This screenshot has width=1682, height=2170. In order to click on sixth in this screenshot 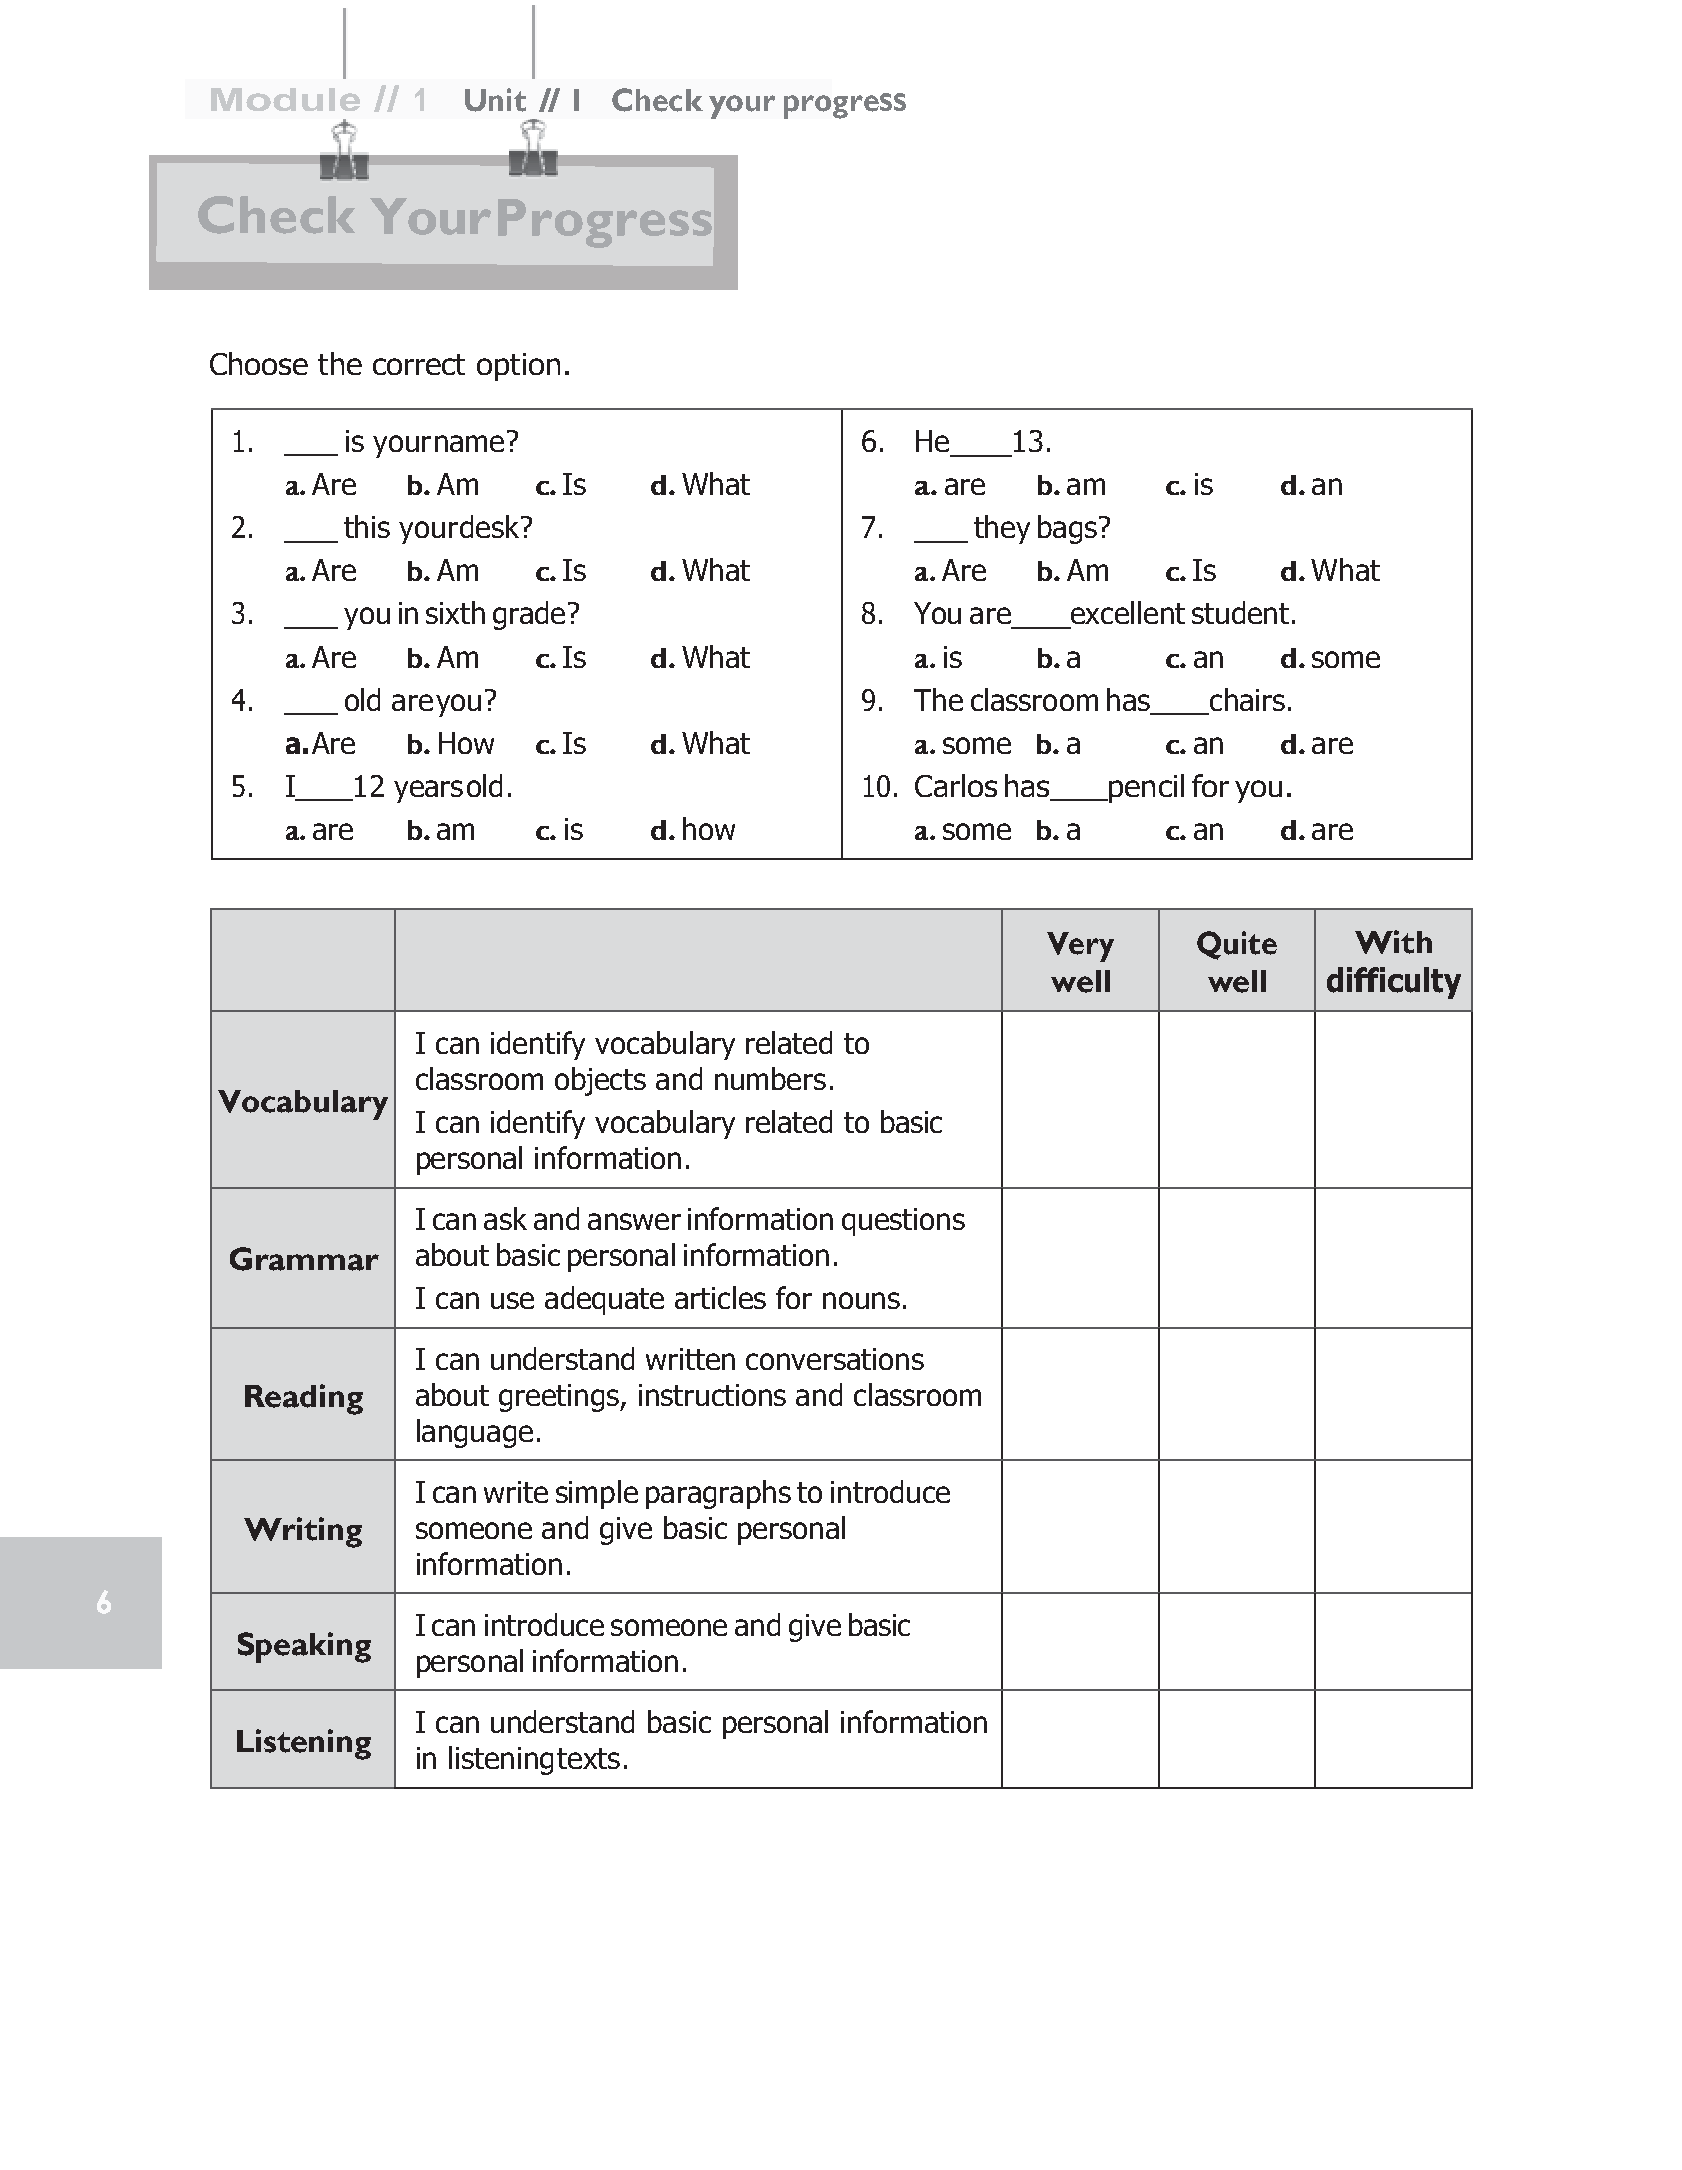, I will do `click(455, 612)`.
